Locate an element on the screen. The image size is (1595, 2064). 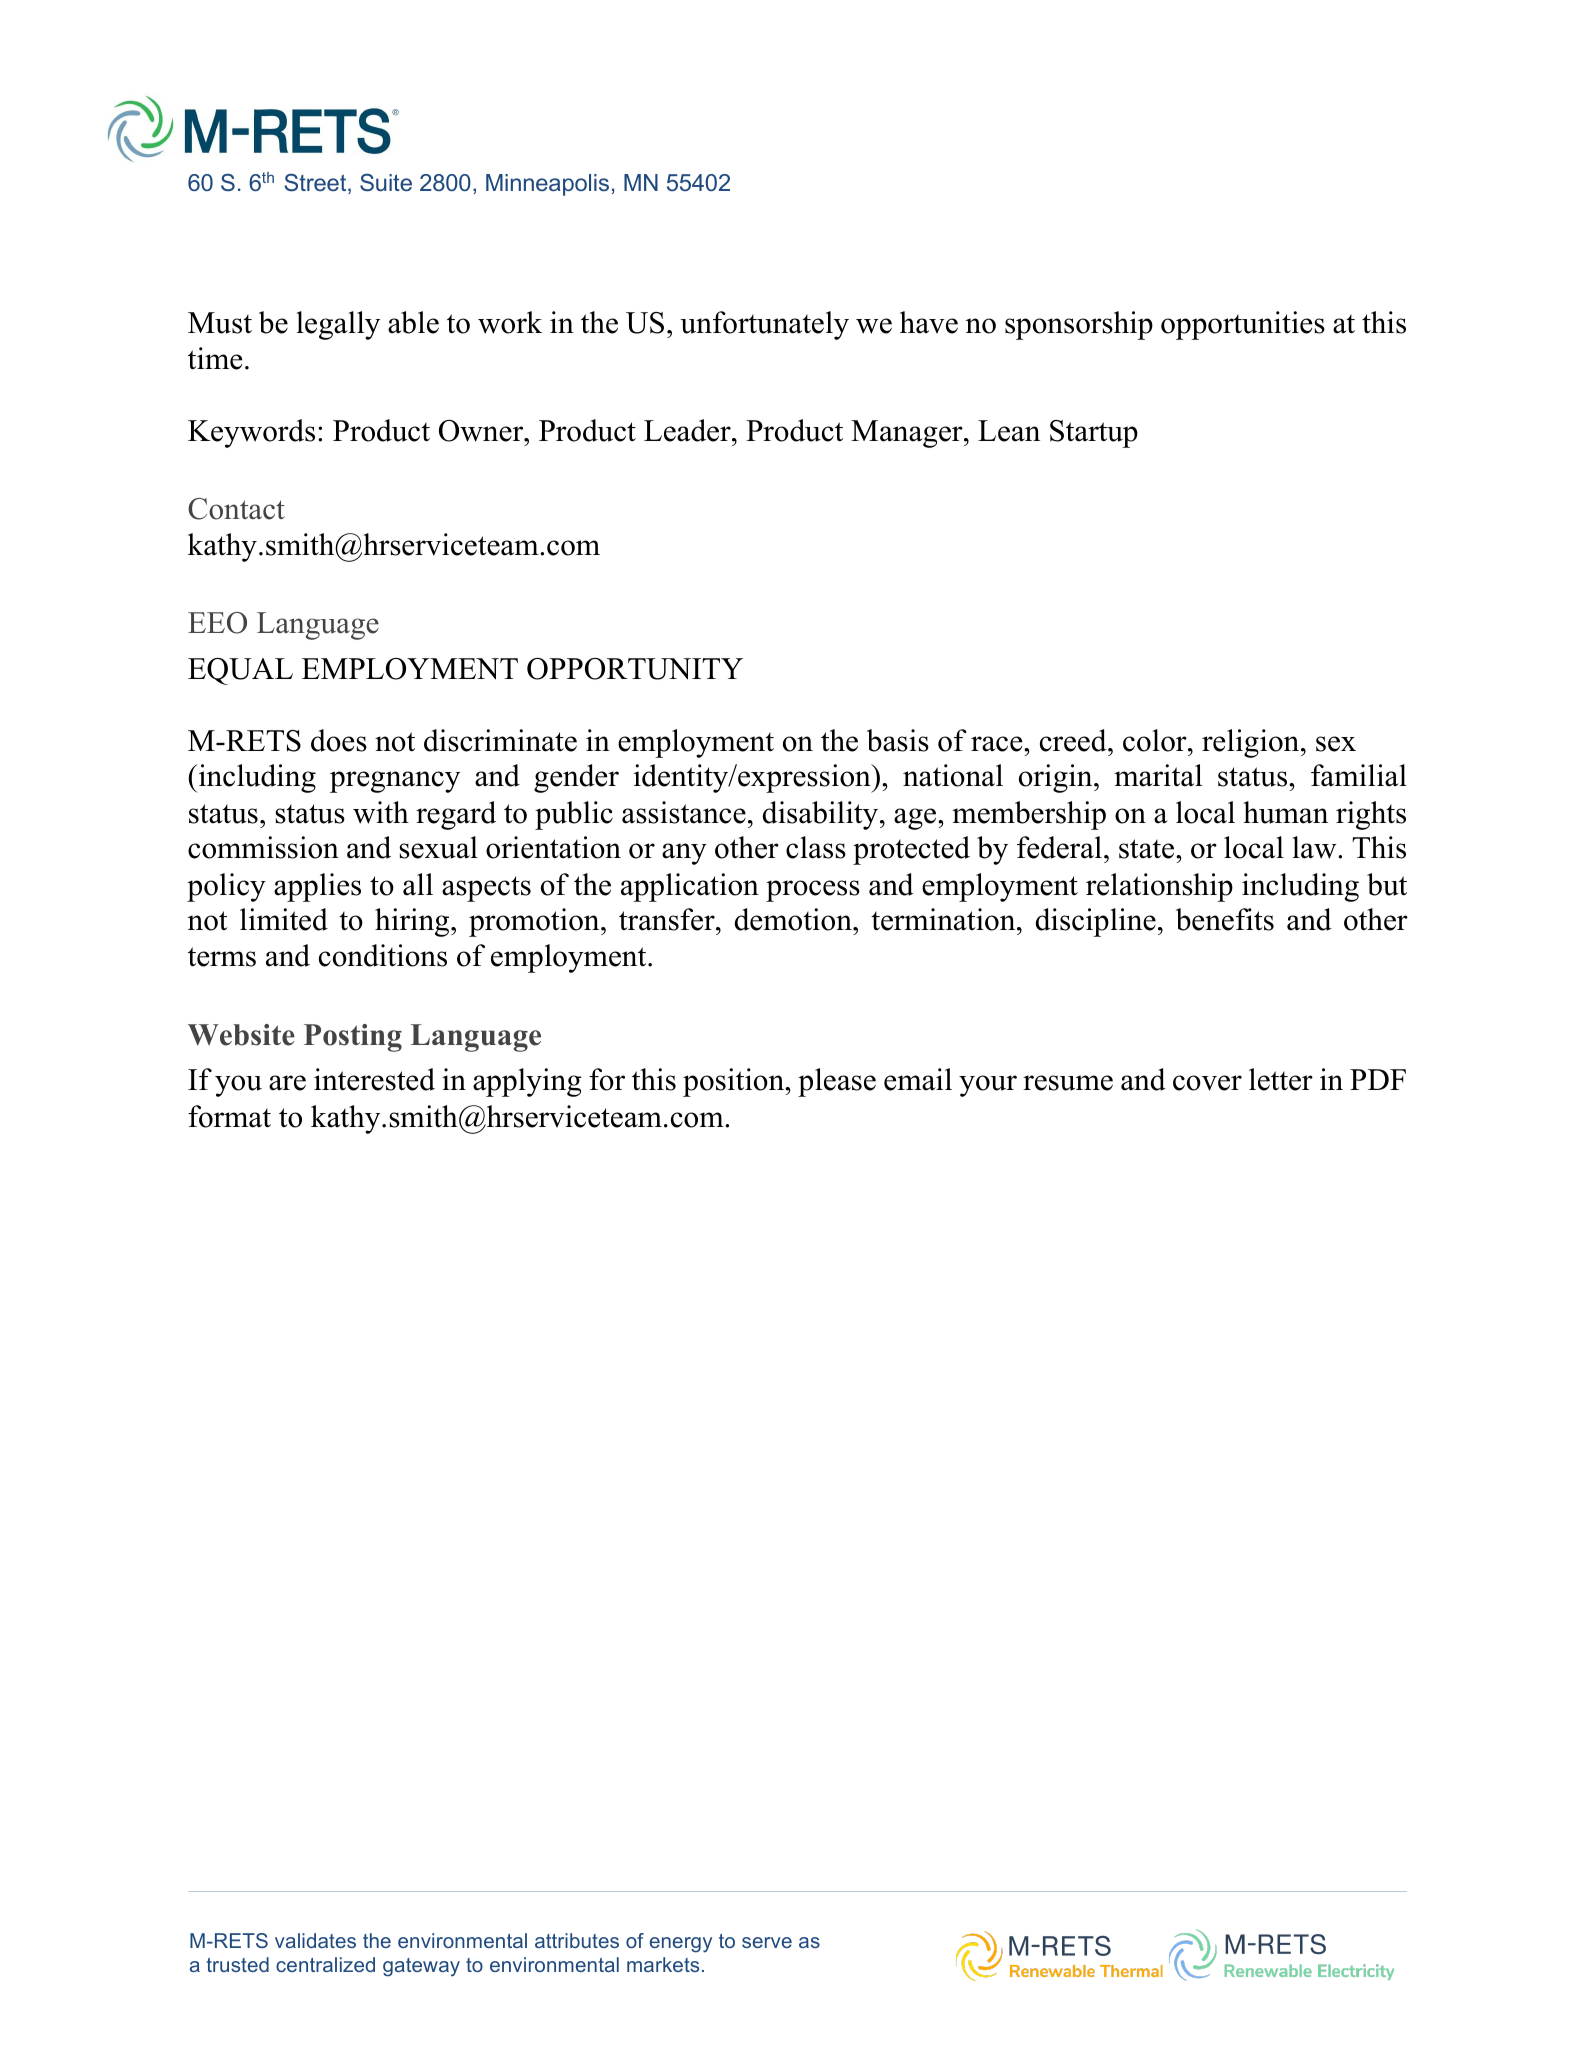
unfortunately is located at coordinates (764, 325).
